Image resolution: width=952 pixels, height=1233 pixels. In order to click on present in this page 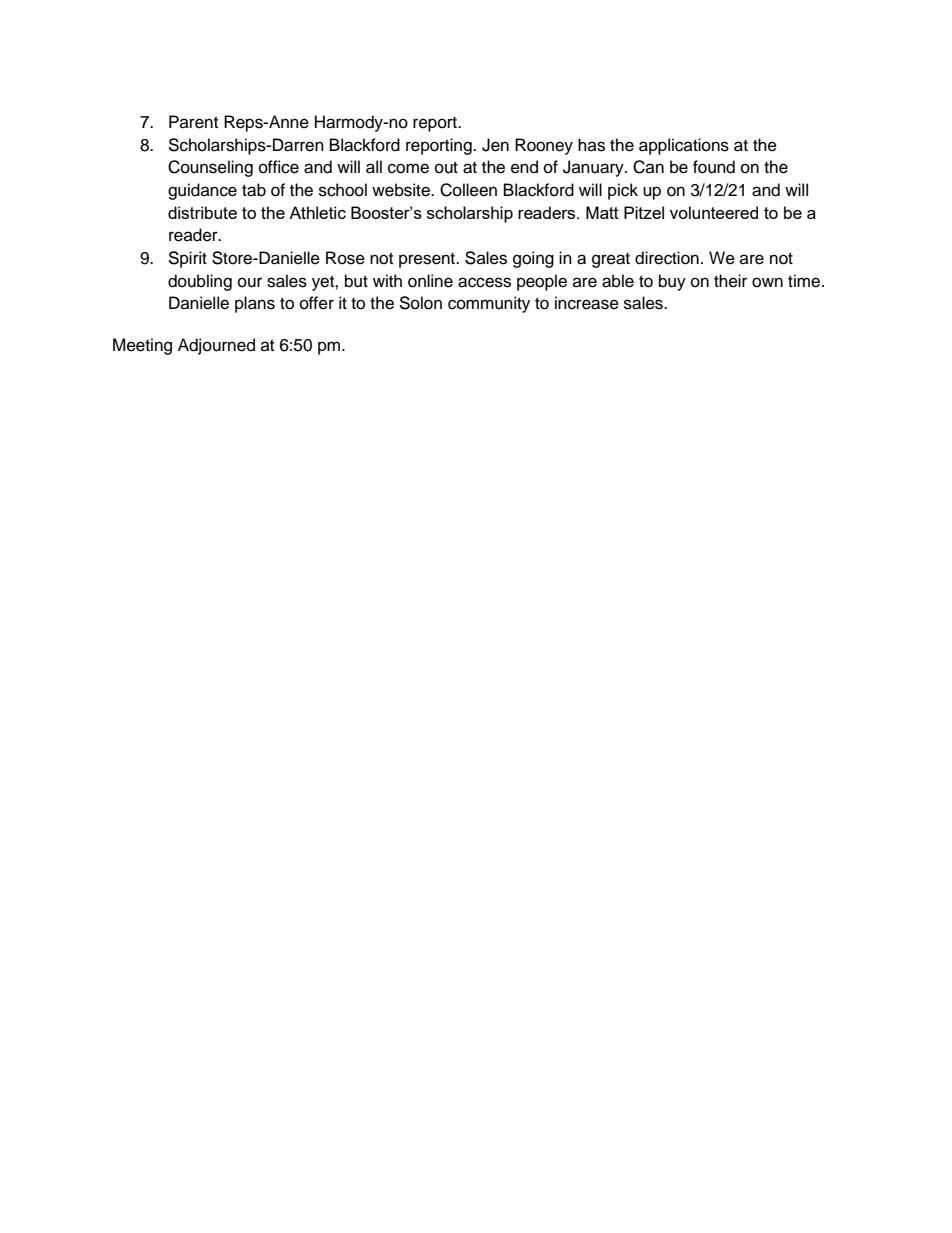, I will do `click(428, 260)`.
